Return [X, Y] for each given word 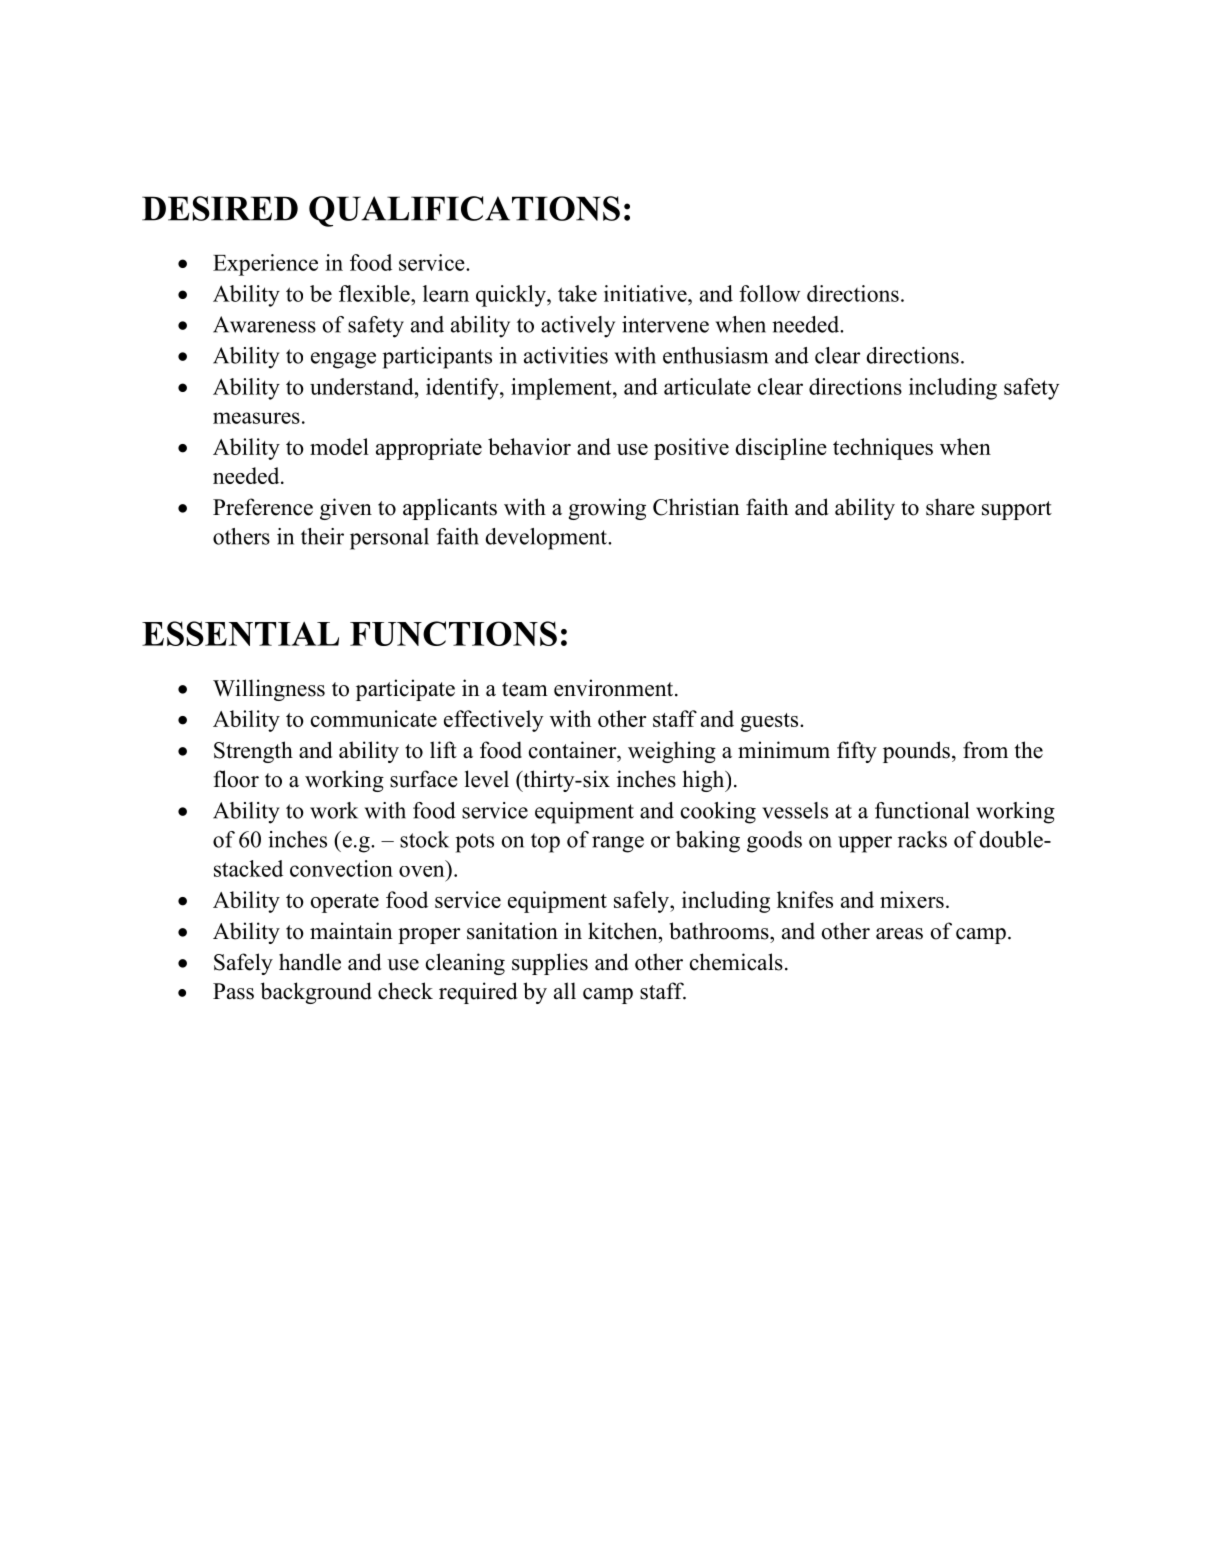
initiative [646, 293]
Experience [265, 265]
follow [769, 293]
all [565, 990]
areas [899, 934]
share [950, 507]
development [547, 539]
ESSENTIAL [240, 633]
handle [310, 962]
